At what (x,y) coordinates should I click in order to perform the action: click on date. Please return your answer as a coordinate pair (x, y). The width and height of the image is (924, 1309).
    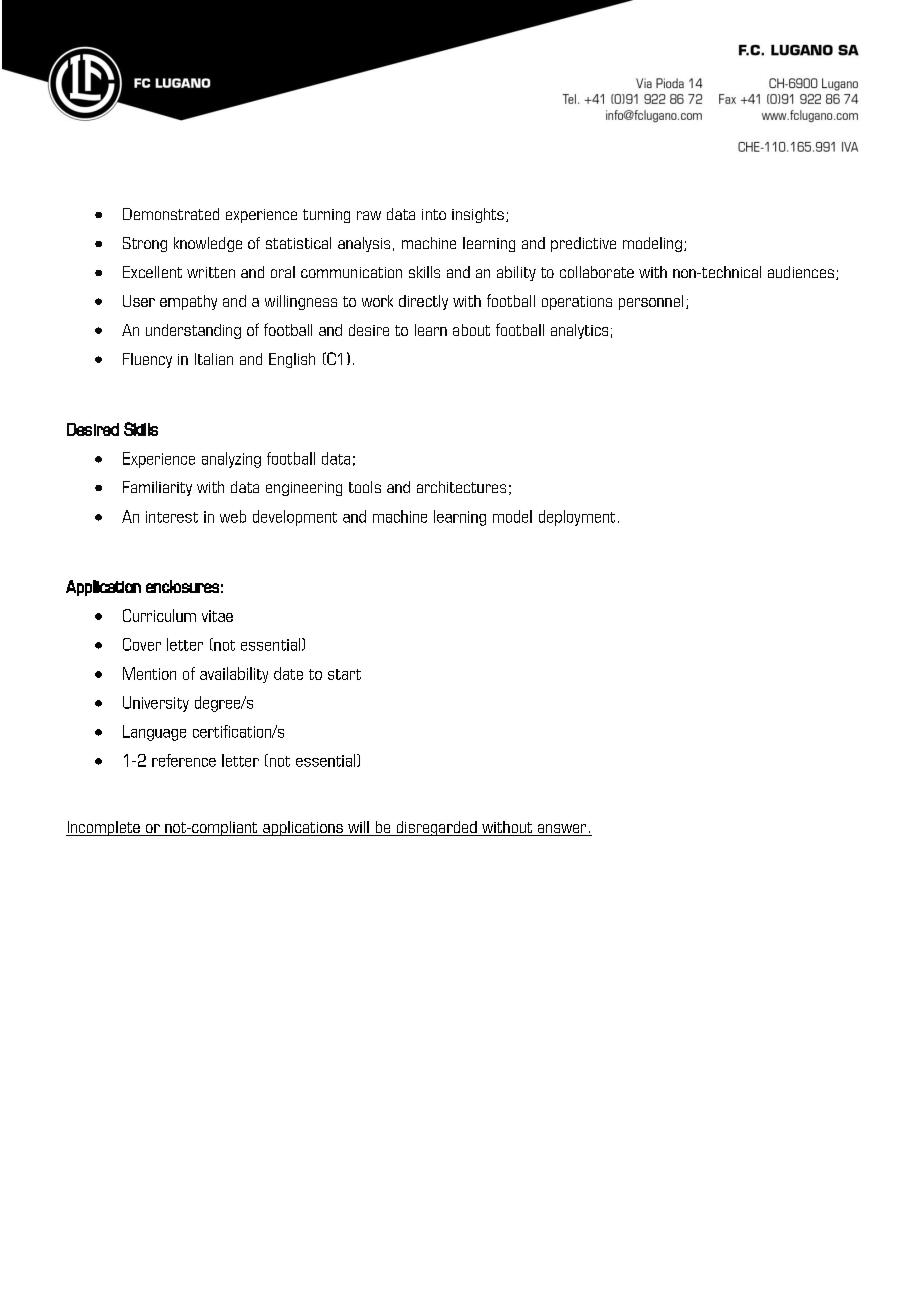
    Looking at the image, I should click on (288, 673).
